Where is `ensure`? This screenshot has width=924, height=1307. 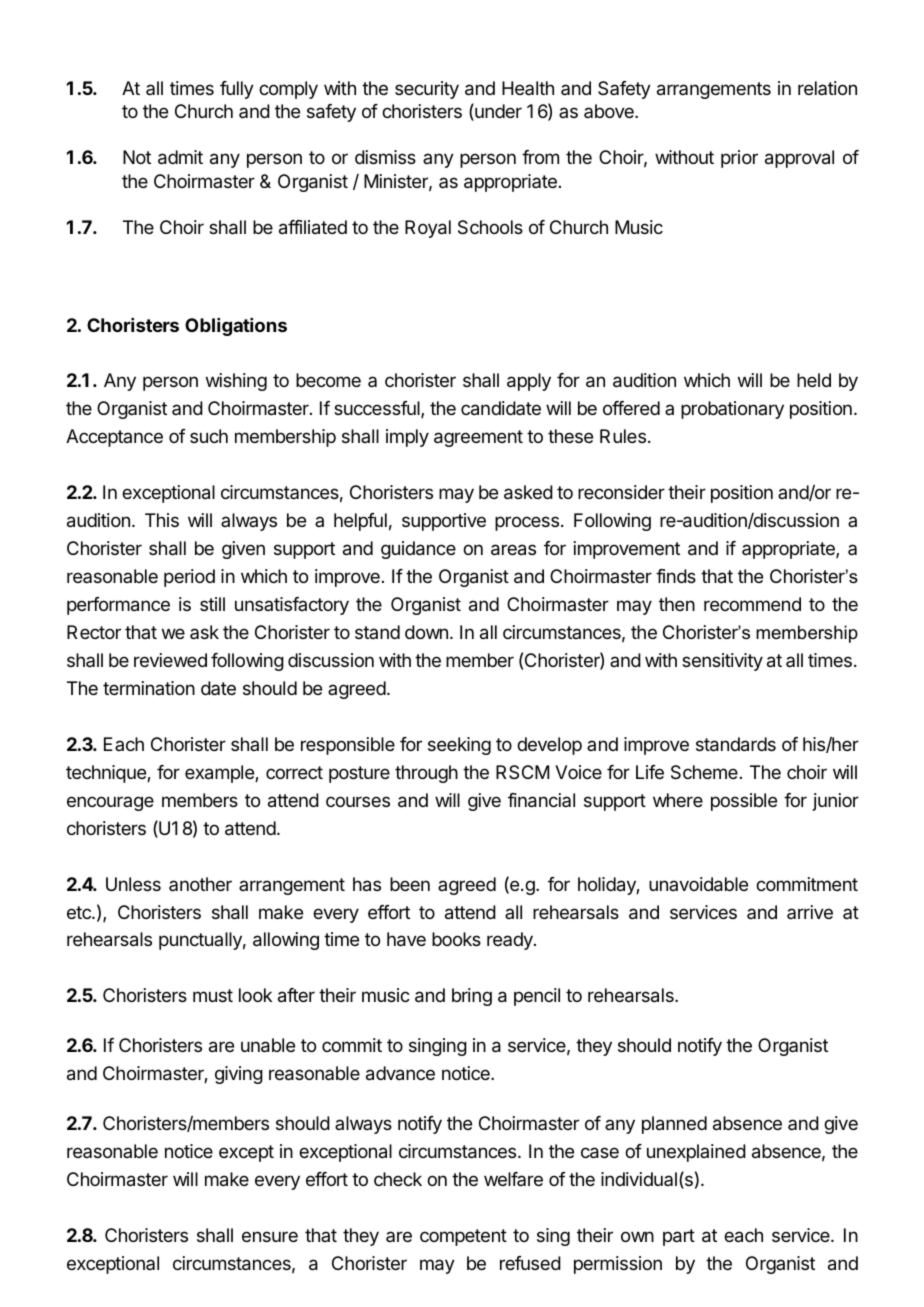
ensure is located at coordinates (270, 1236).
